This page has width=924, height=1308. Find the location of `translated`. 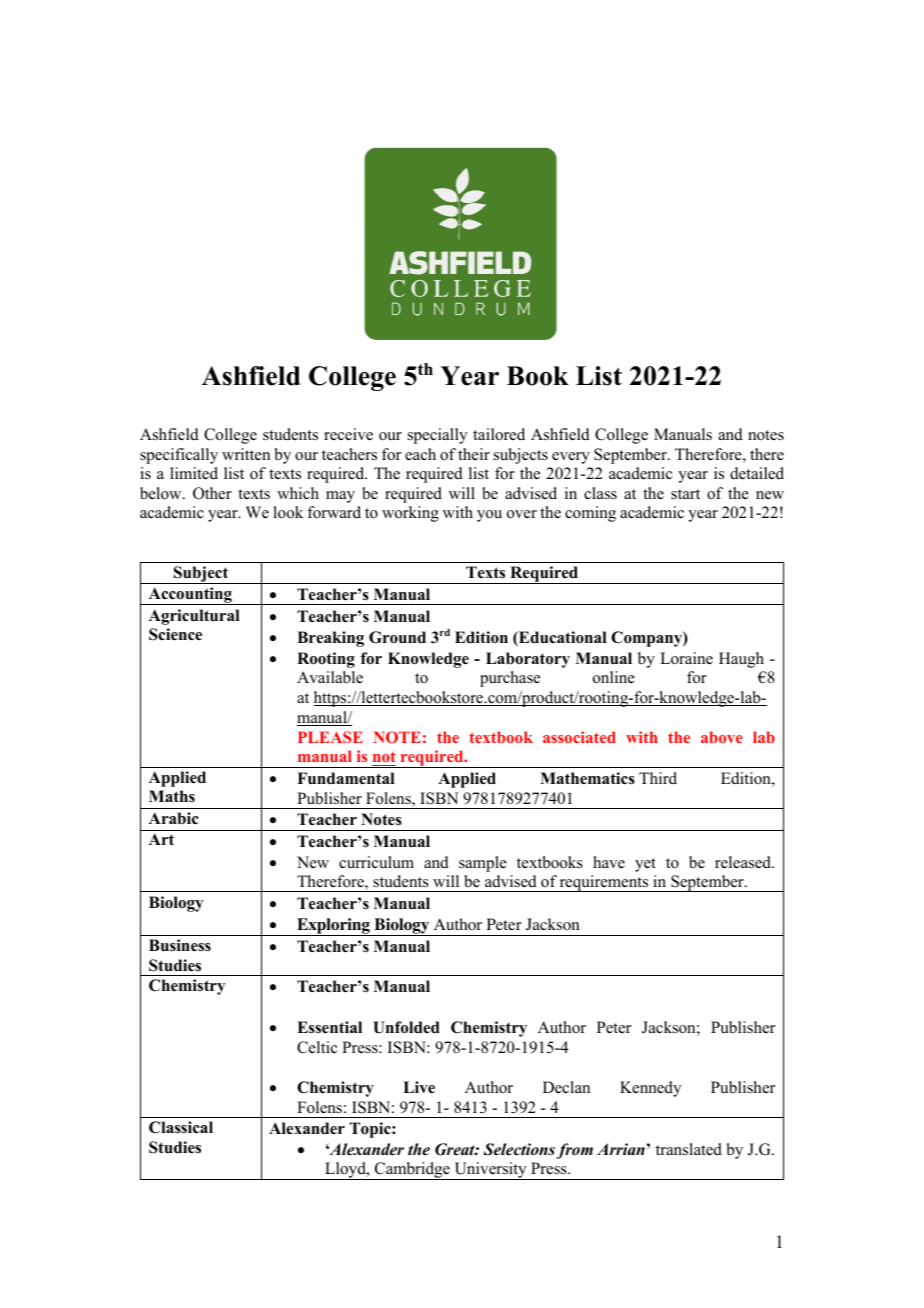

translated is located at coordinates (689, 1149).
